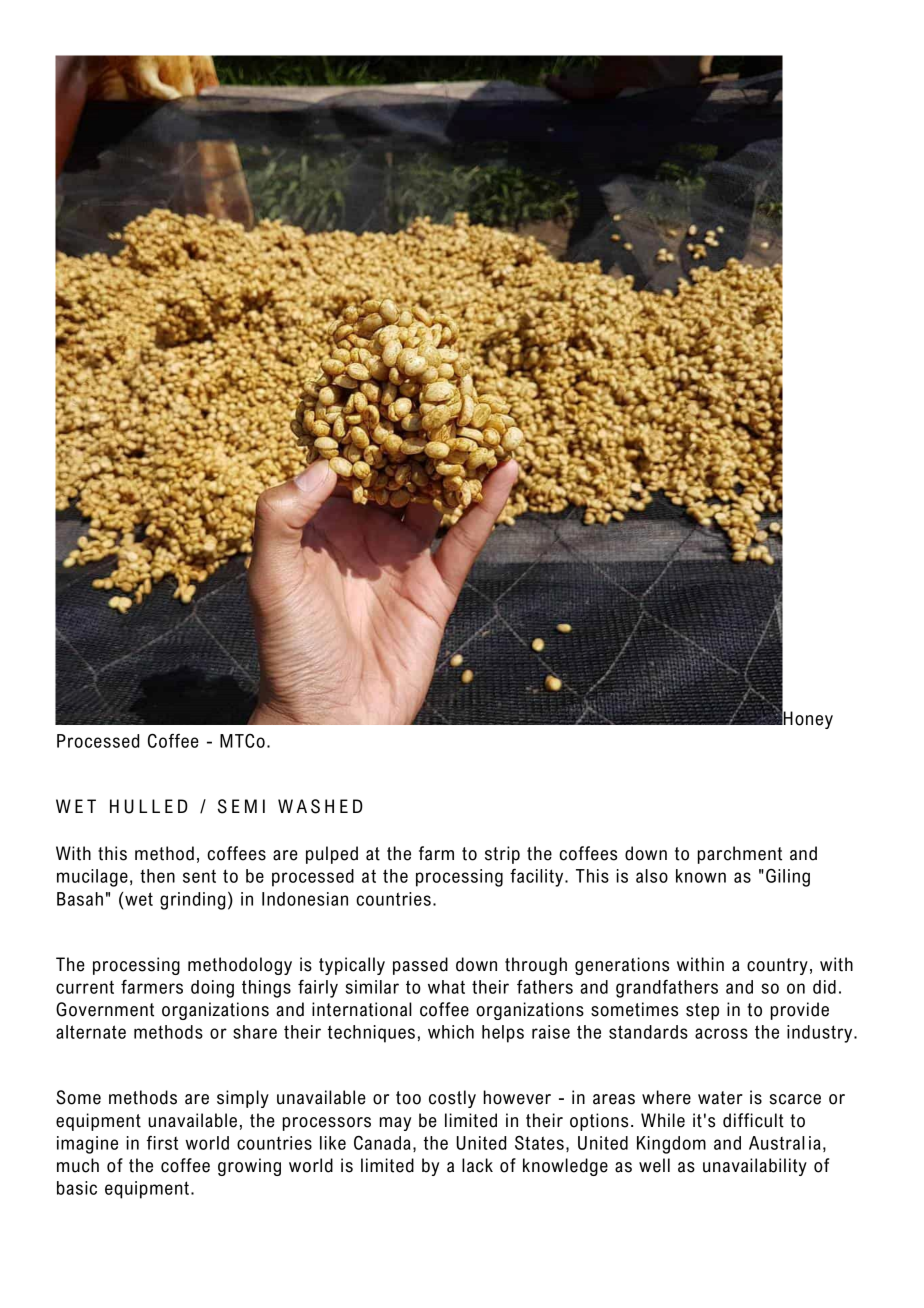 The width and height of the document is (924, 1308). I want to click on growing, so click(249, 1167).
